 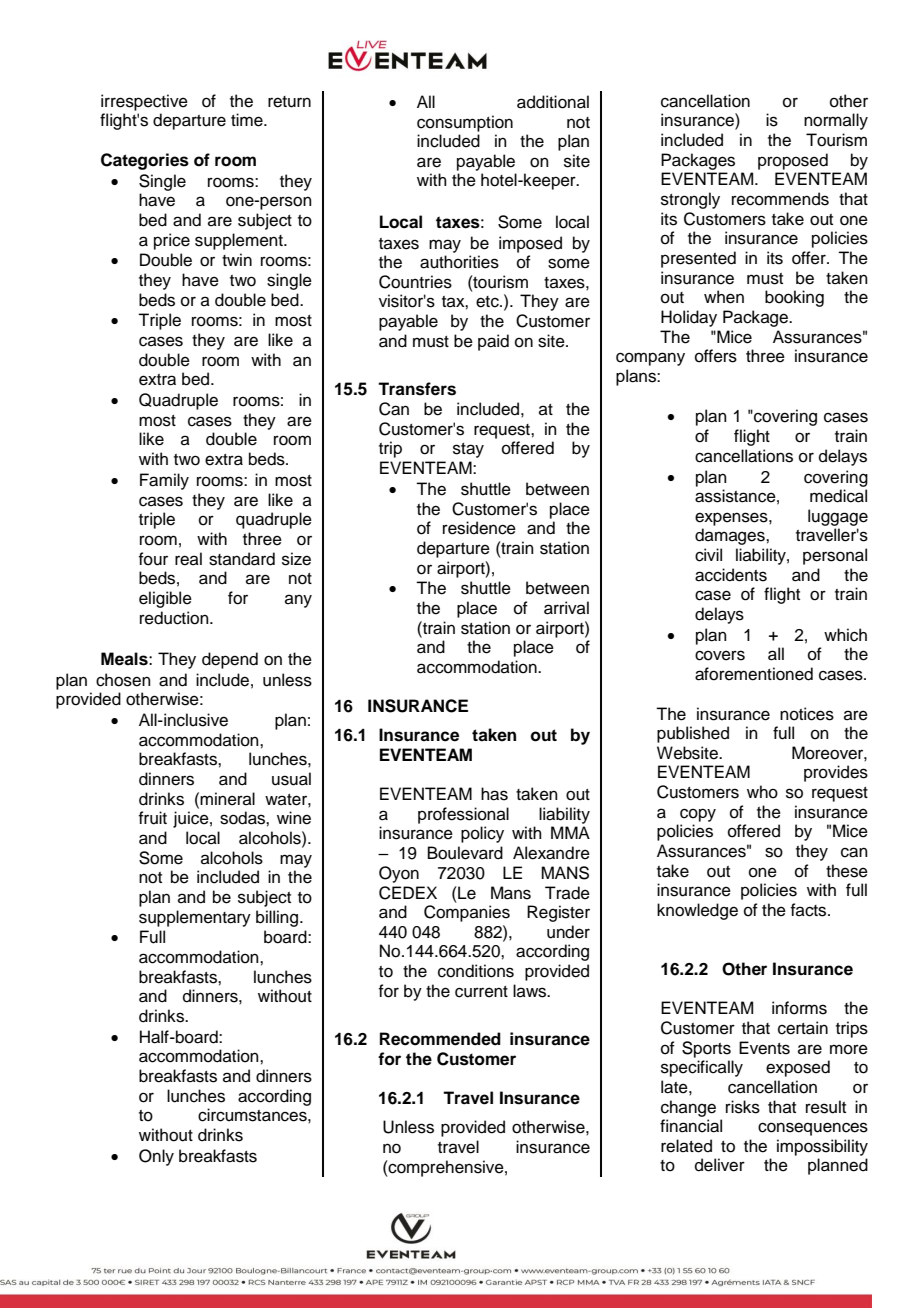 What do you see at coordinates (248, 120) in the image?
I see `time` at bounding box center [248, 120].
